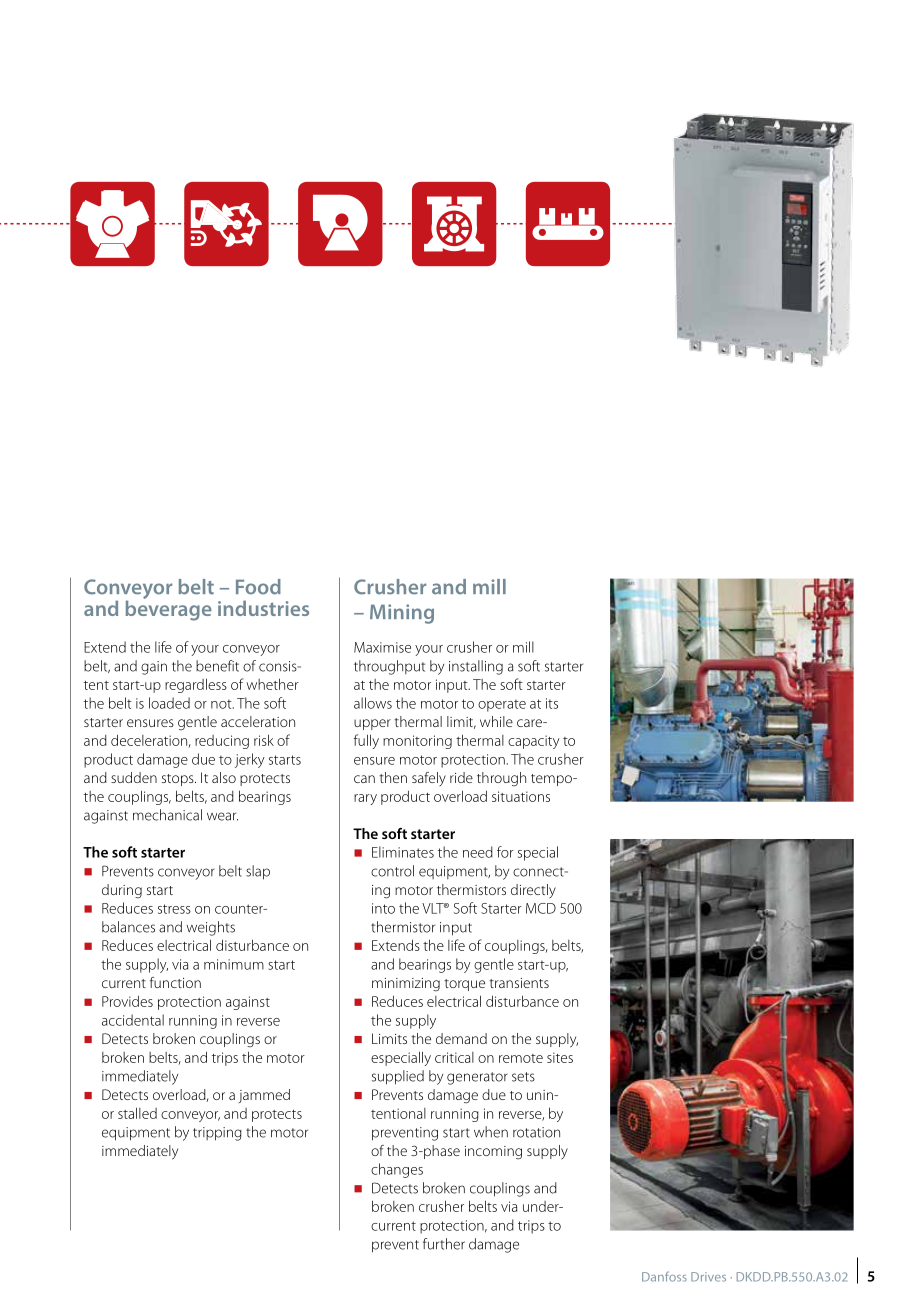  I want to click on sites, so click(560, 1057).
